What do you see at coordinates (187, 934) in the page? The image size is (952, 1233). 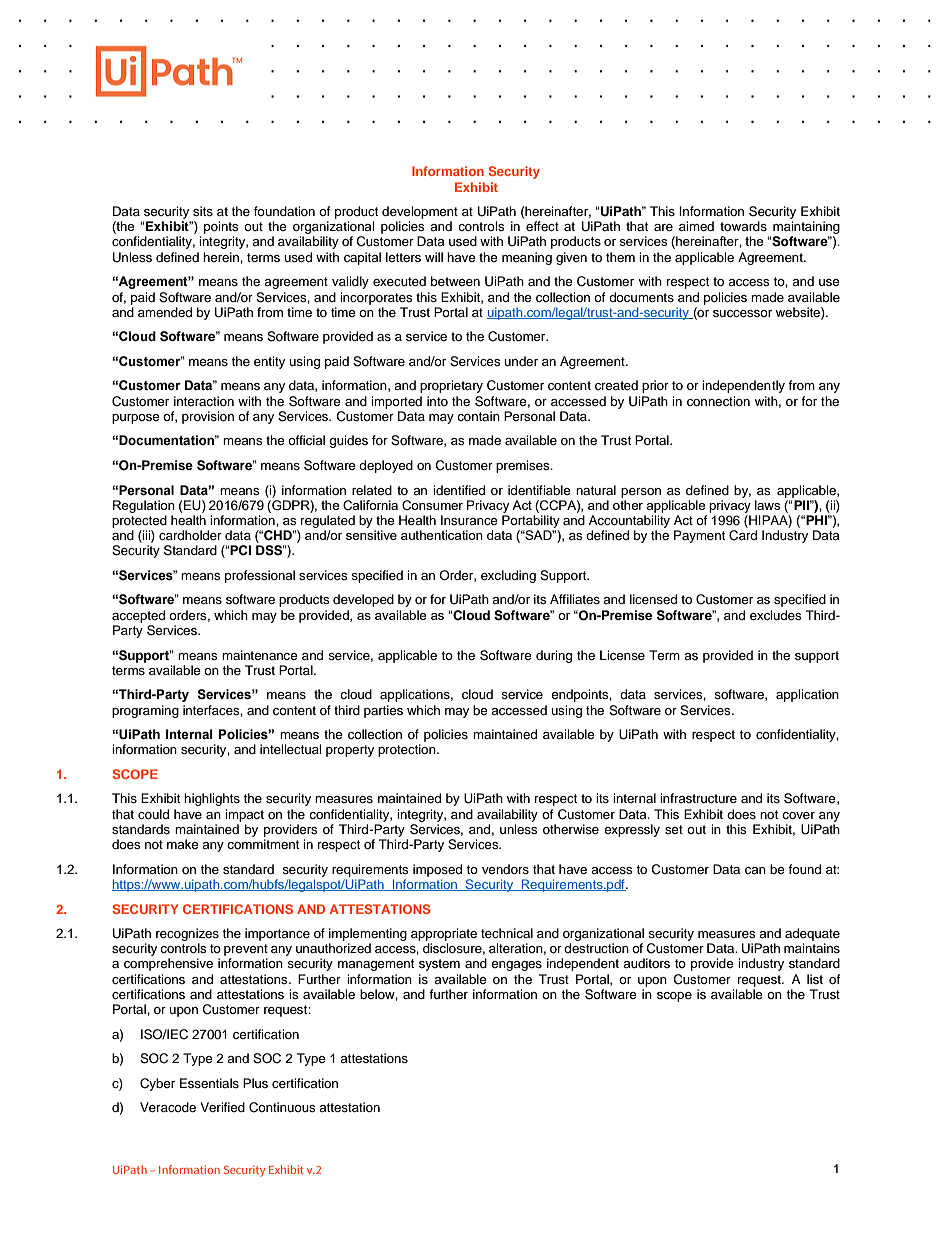 I see `recognizes` at bounding box center [187, 934].
